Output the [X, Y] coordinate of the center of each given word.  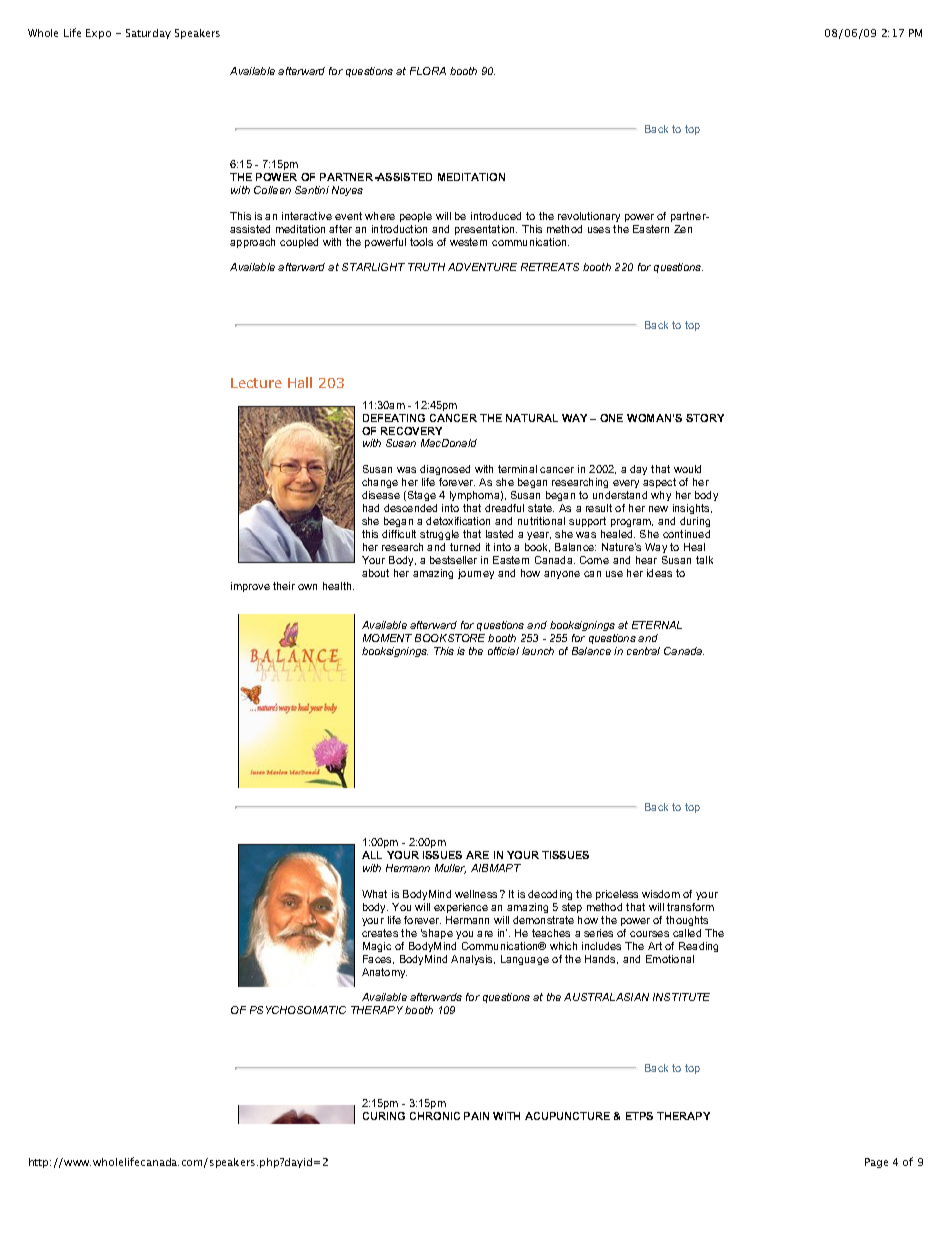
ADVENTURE [482, 267]
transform [690, 907]
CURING [384, 1116]
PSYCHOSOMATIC [298, 1010]
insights [692, 511]
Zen [683, 229]
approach [252, 243]
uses [599, 230]
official [503, 651]
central [643, 651]
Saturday [148, 34]
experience [461, 908]
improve [250, 587]
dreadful [504, 508]
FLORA [428, 71]
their [284, 586]
